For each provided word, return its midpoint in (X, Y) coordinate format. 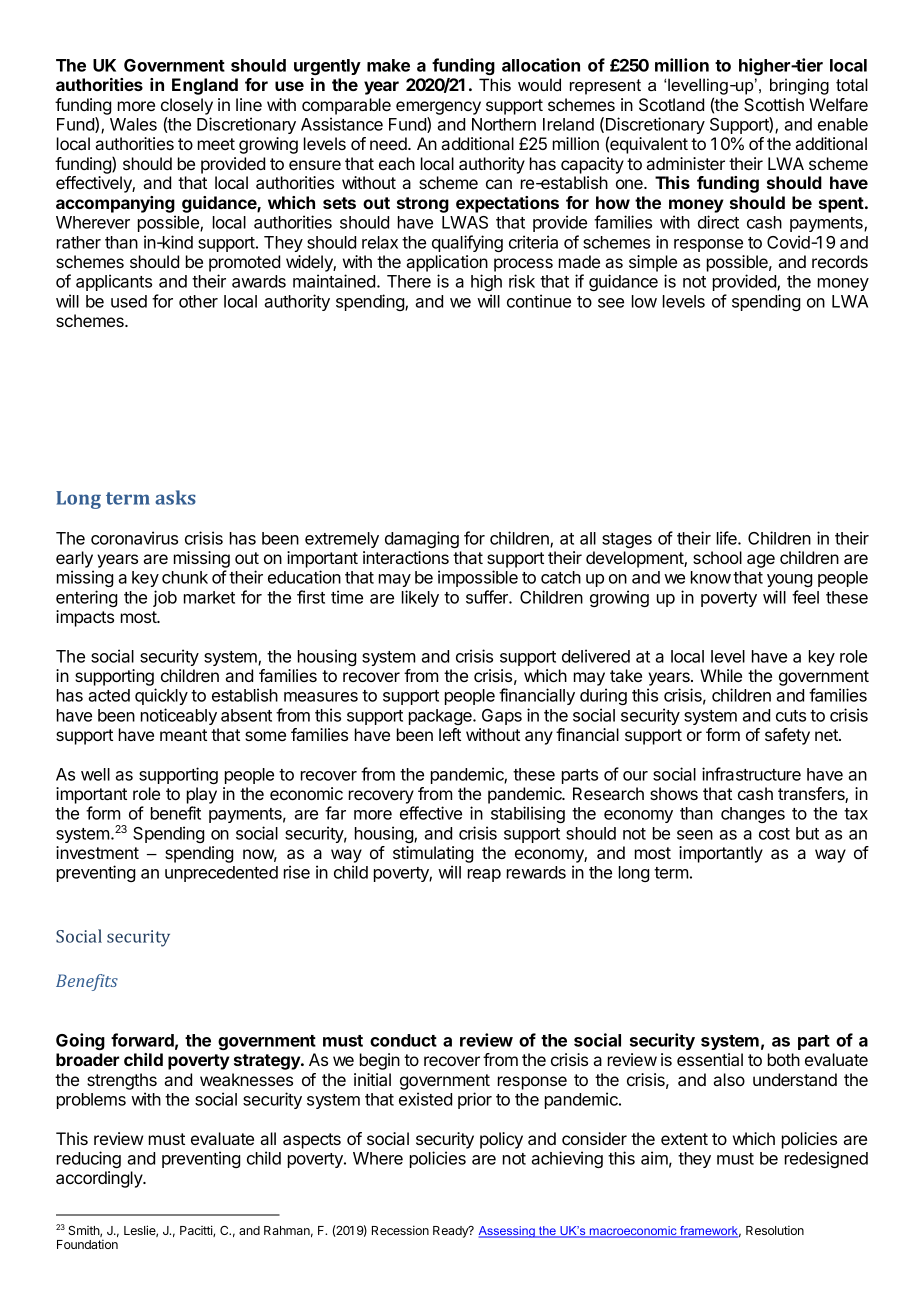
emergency (438, 108)
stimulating (433, 854)
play (202, 795)
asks (175, 497)
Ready (451, 1232)
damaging (422, 539)
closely (187, 106)
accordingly (100, 1179)
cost (774, 834)
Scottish (774, 104)
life (728, 538)
